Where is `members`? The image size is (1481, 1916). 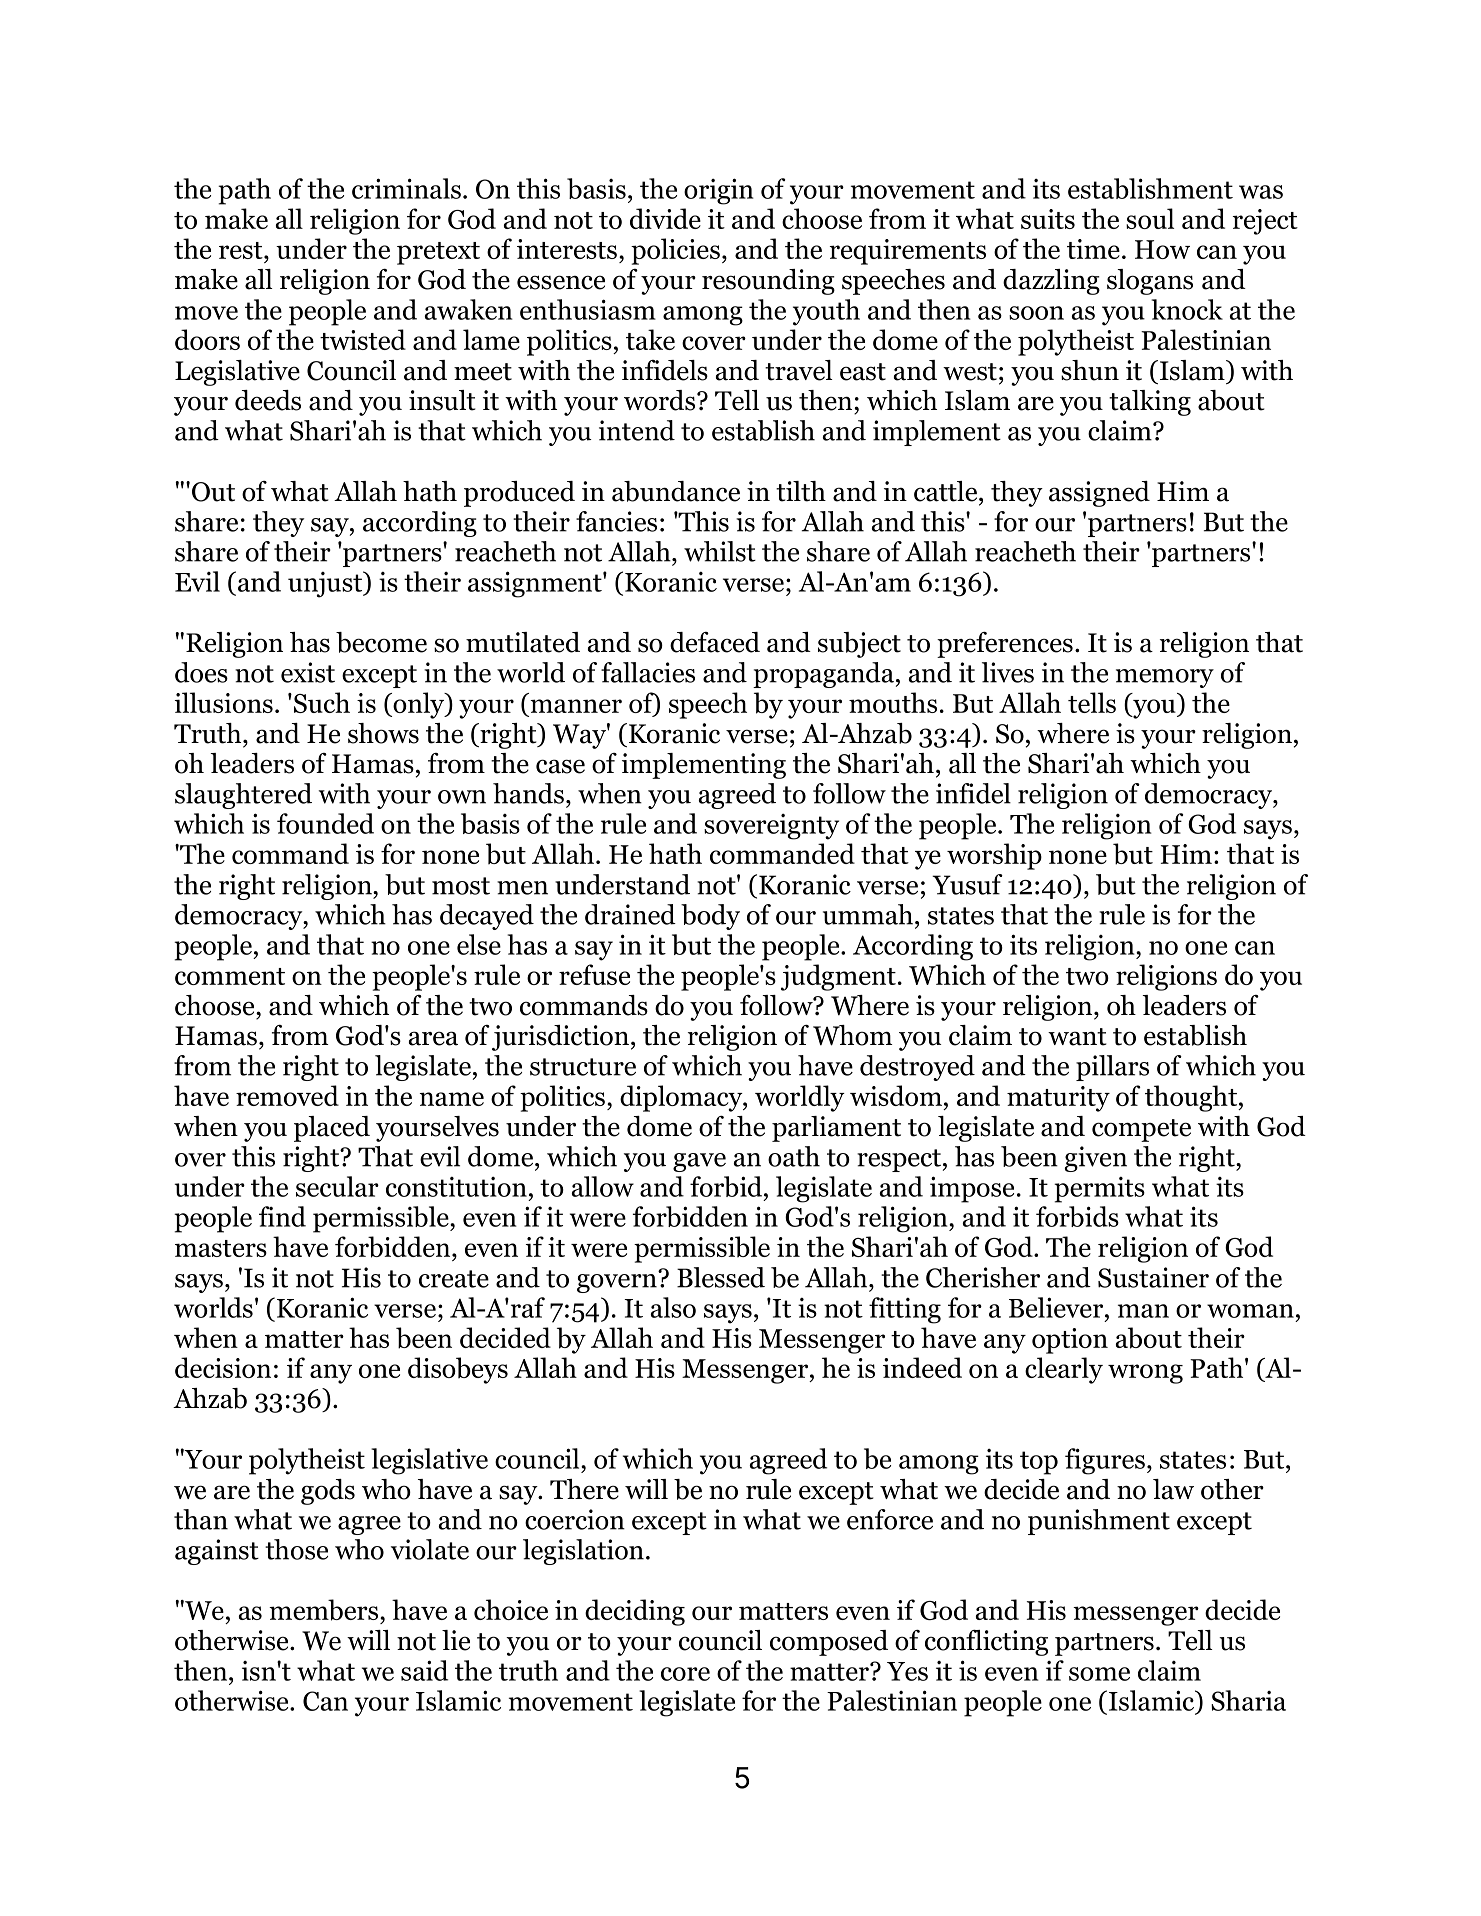
members is located at coordinates (325, 1610).
